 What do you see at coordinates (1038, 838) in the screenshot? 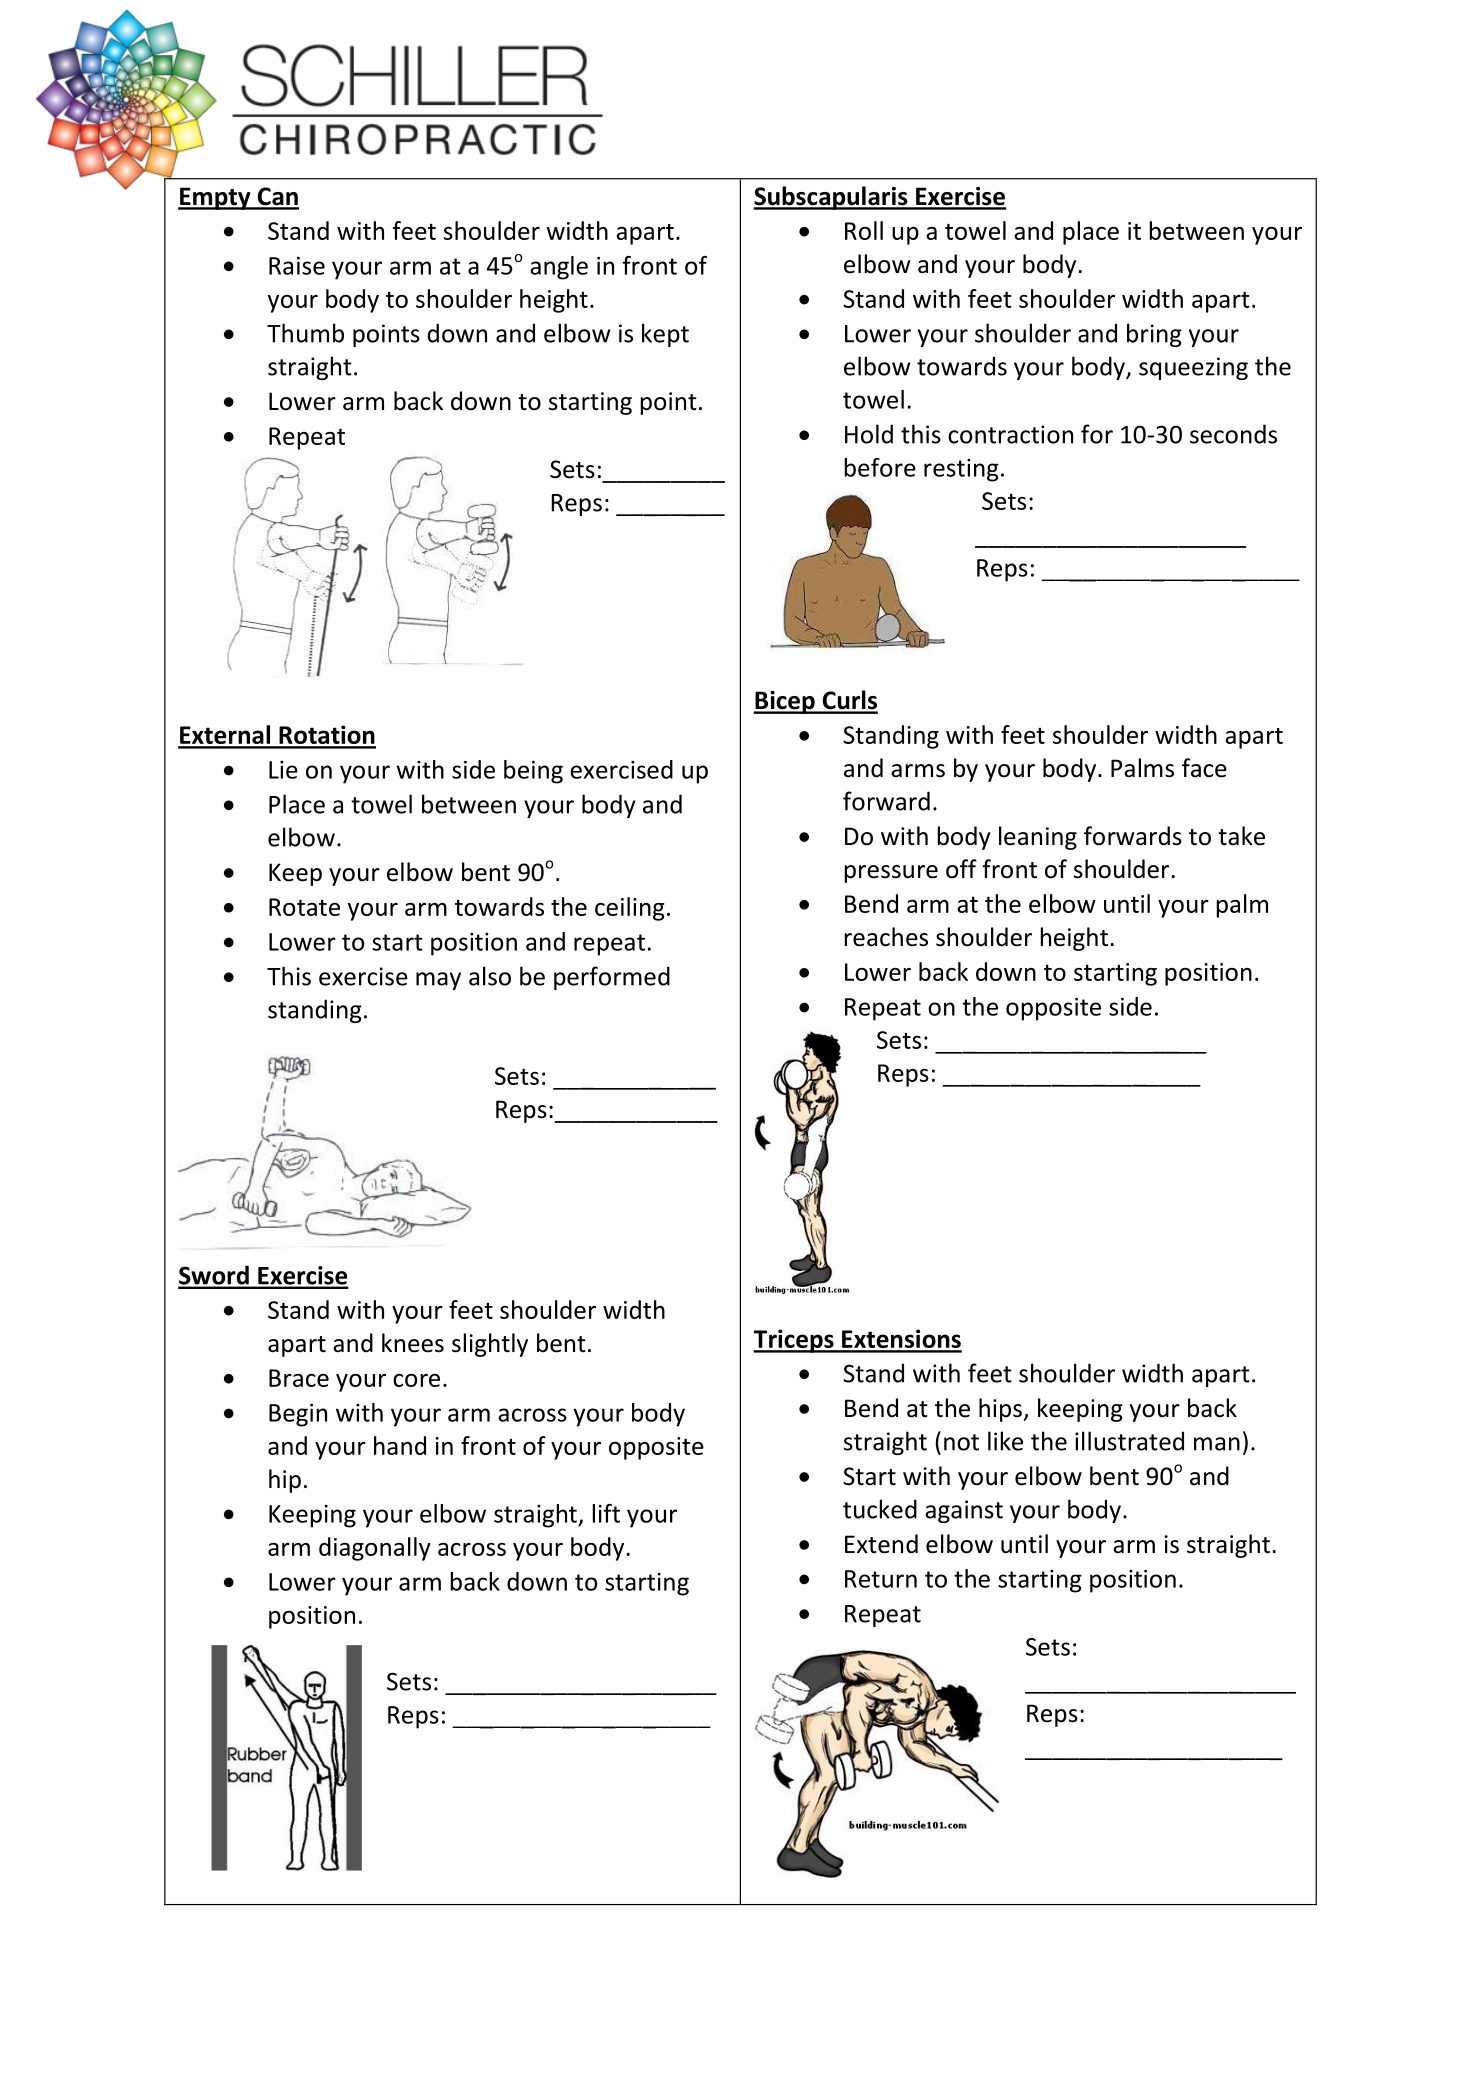
I see `leaning` at bounding box center [1038, 838].
